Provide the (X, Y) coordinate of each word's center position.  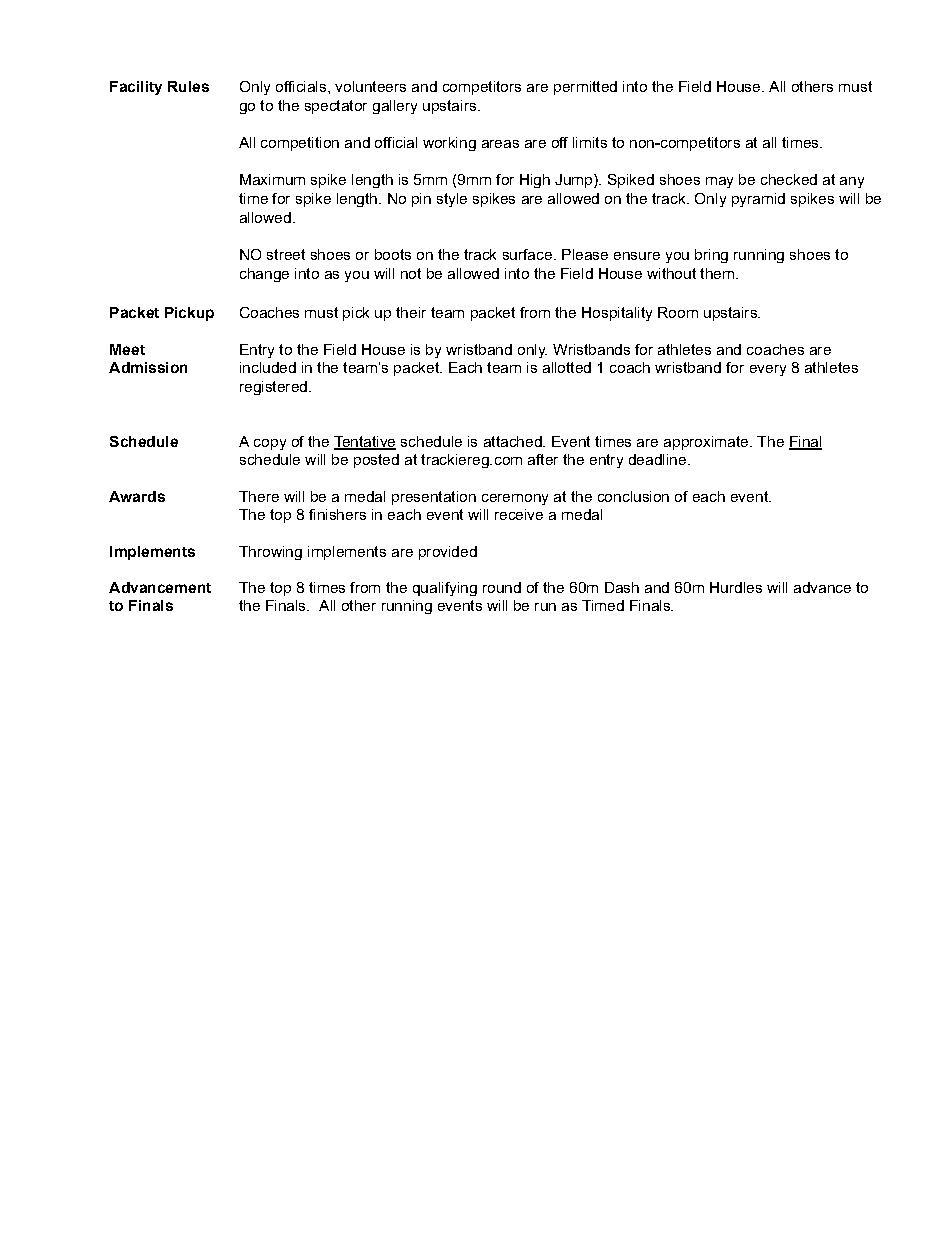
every (768, 370)
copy (270, 444)
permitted (585, 88)
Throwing (270, 553)
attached (514, 441)
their (411, 312)
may (719, 182)
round (502, 587)
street (286, 254)
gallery (395, 107)
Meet (127, 349)
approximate (707, 443)
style (452, 200)
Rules (188, 86)
